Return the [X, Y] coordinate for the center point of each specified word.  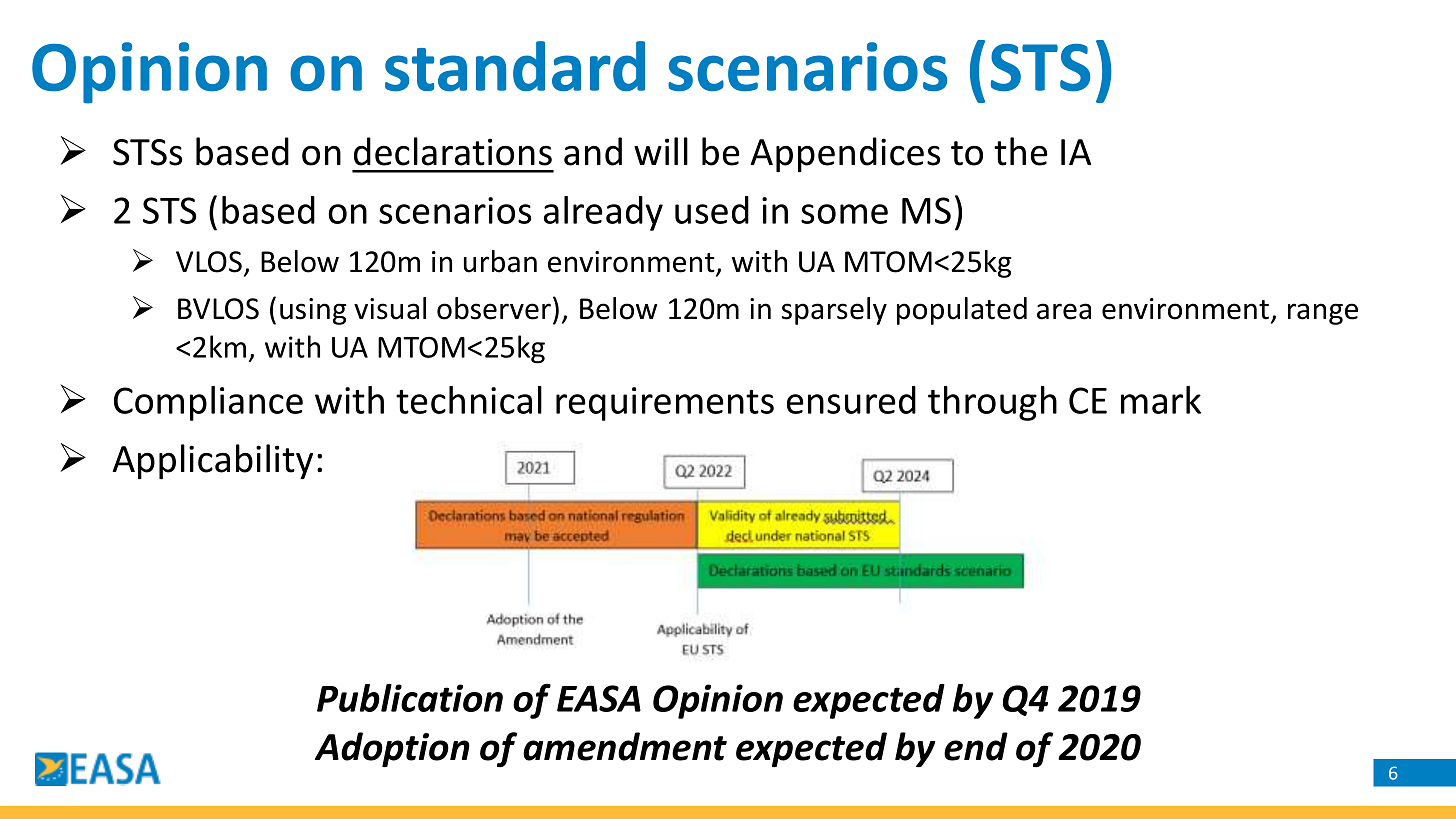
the [1021, 151]
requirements [665, 404]
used [712, 210]
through [992, 403]
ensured [851, 400]
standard [515, 66]
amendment [625, 746]
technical [469, 400]
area [1064, 311]
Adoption [392, 749]
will [661, 151]
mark [1161, 400]
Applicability [212, 462]
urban [500, 261]
